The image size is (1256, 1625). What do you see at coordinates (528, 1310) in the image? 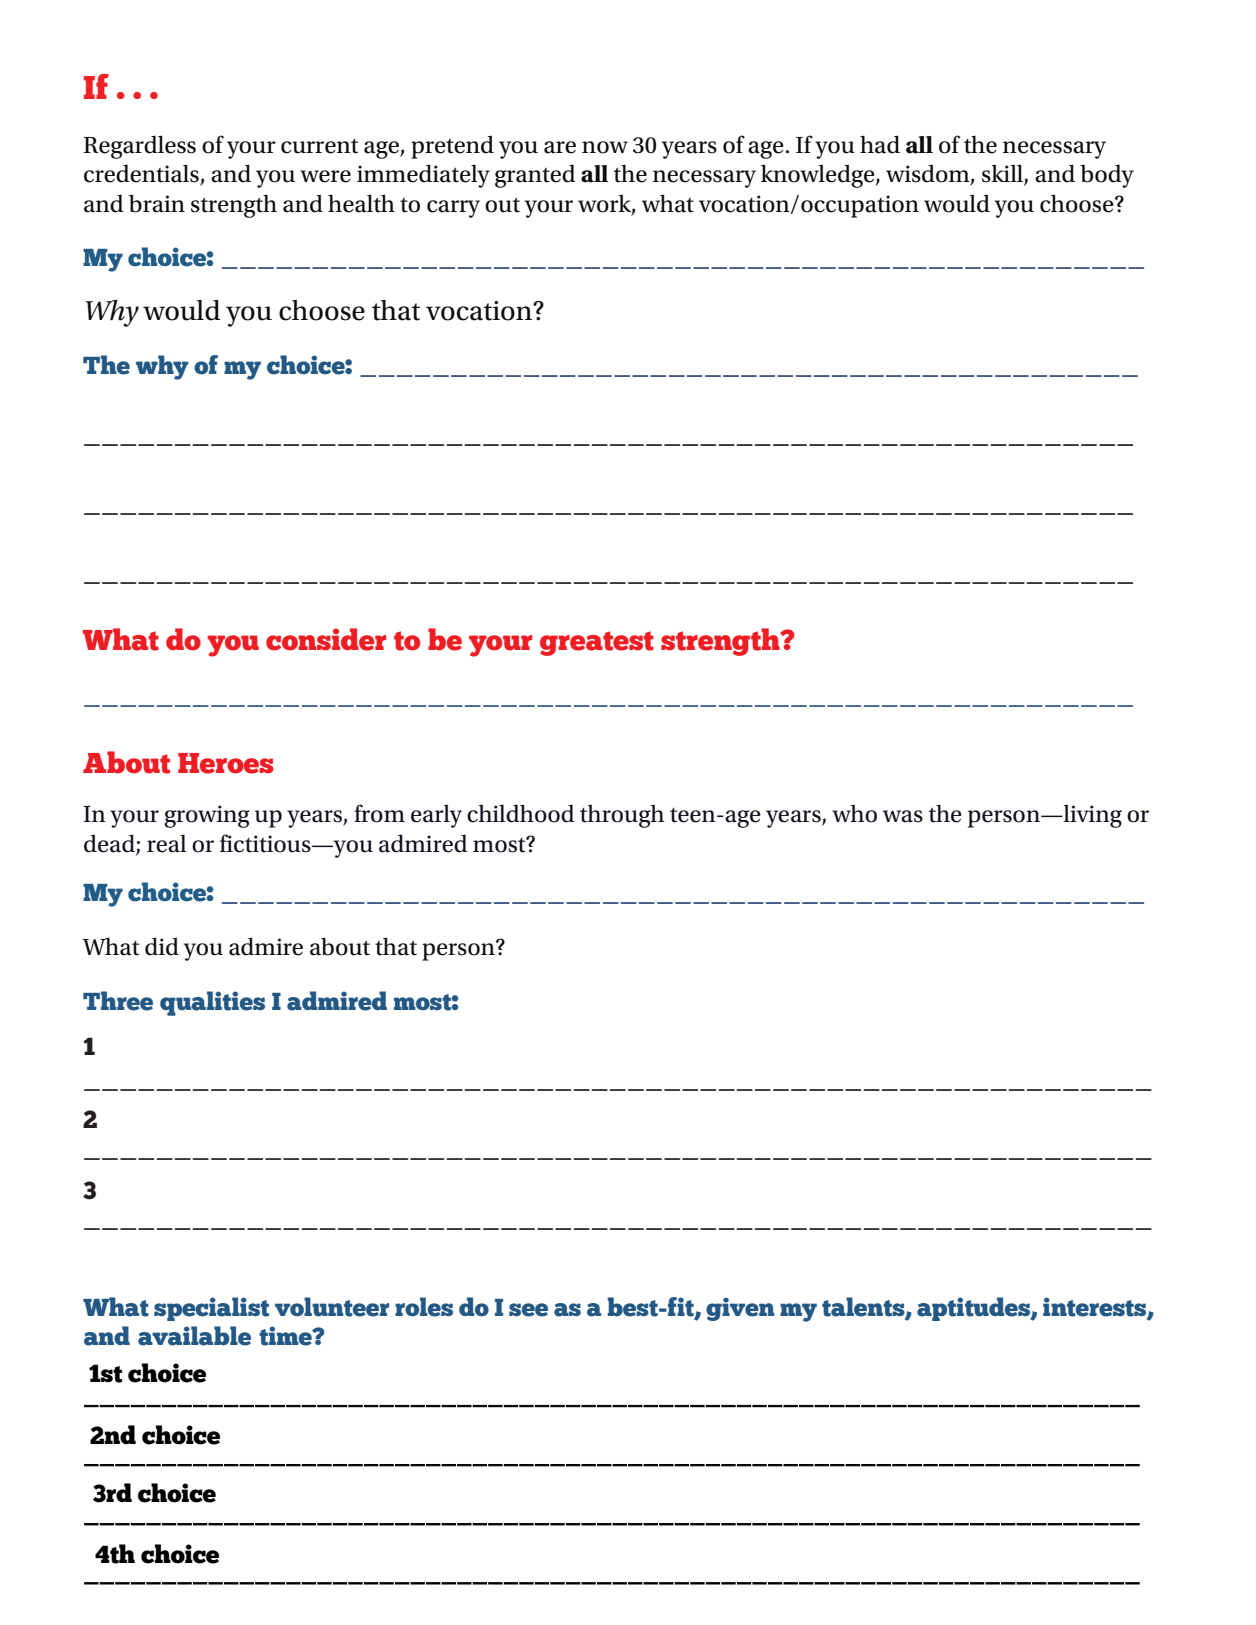
I see `see` at bounding box center [528, 1310].
